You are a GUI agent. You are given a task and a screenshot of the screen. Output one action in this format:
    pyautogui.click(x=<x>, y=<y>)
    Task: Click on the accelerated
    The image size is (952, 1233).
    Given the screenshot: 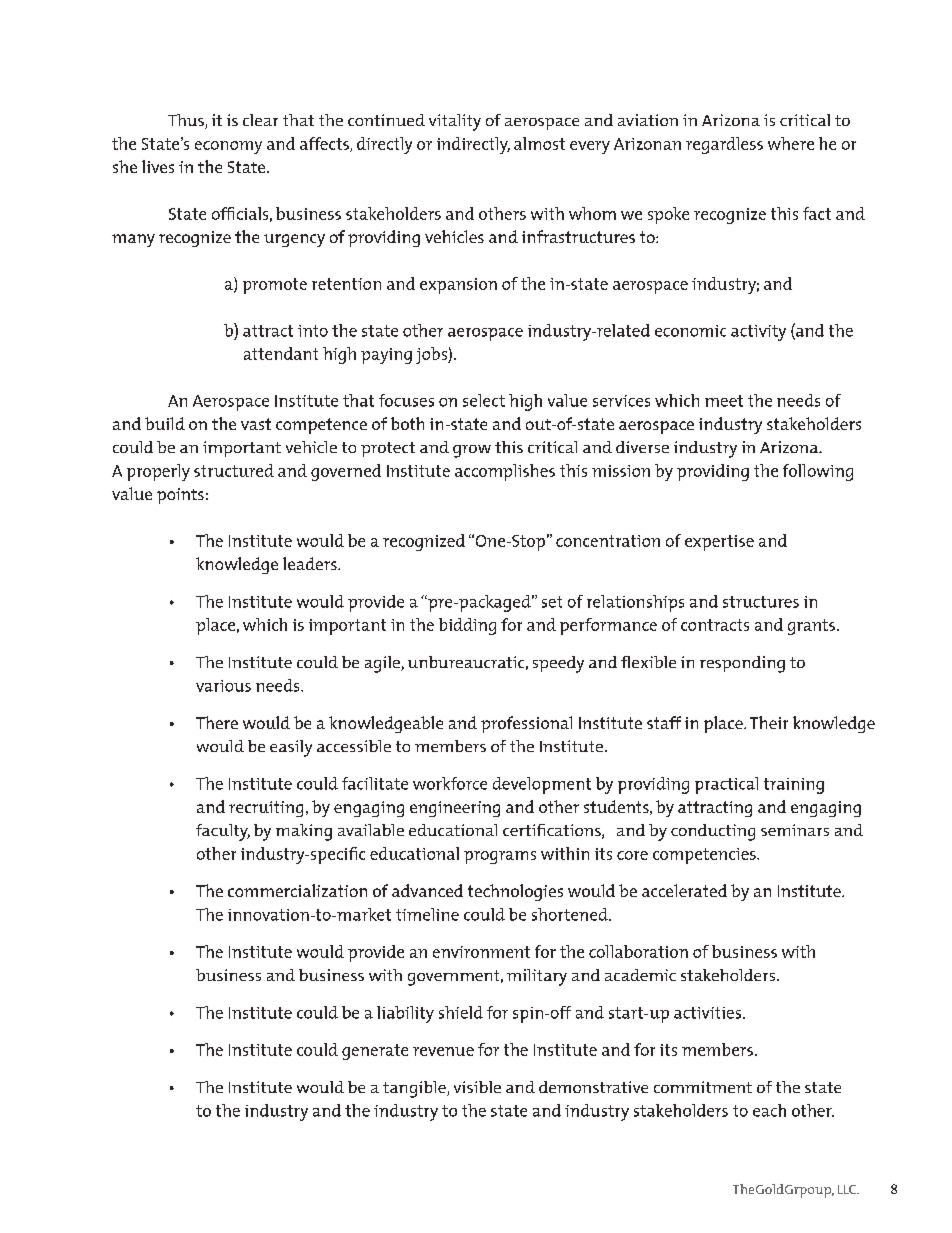 What is the action you would take?
    pyautogui.click(x=684, y=890)
